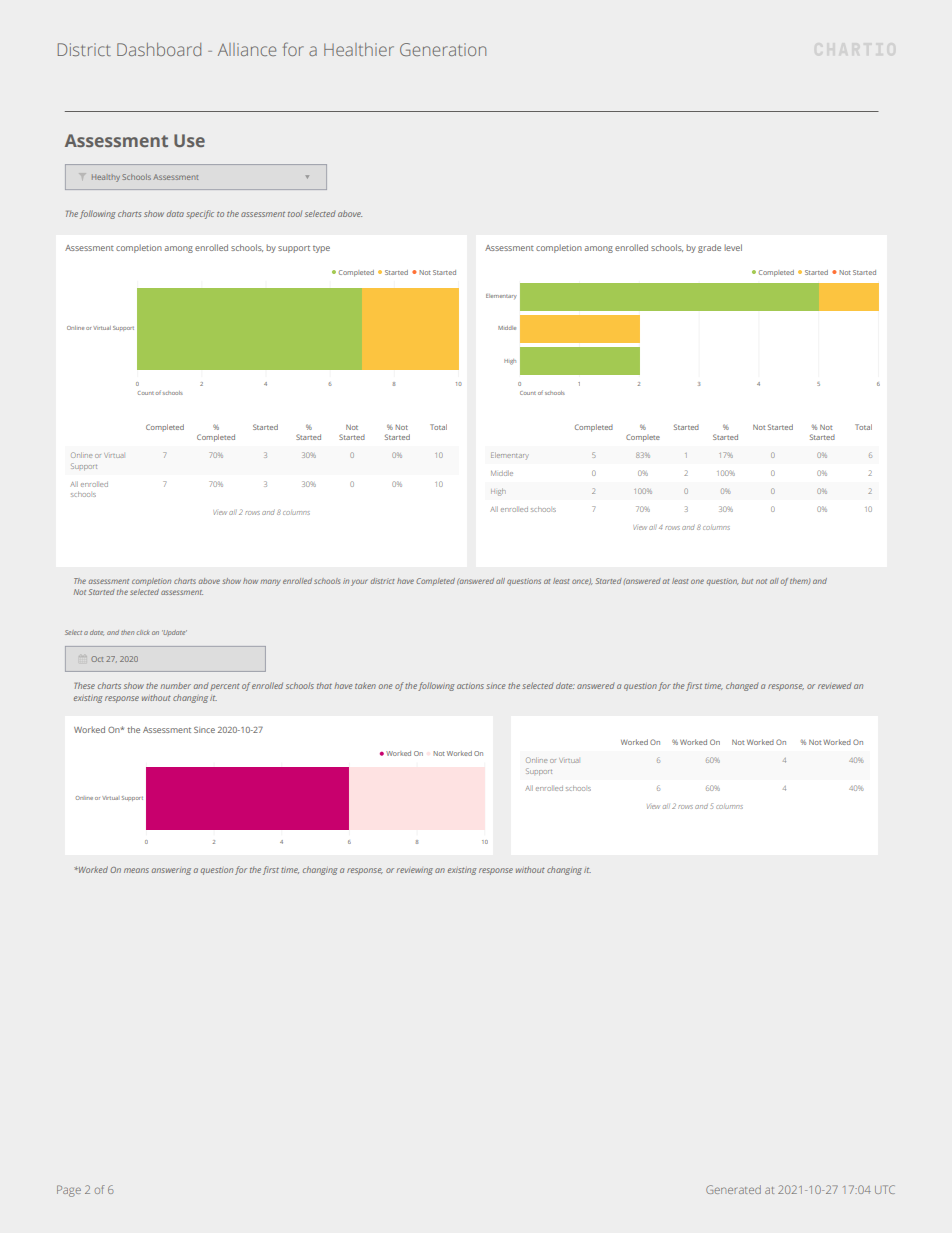 Image resolution: width=952 pixels, height=1233 pixels. What do you see at coordinates (747, 581) in the screenshot?
I see `but` at bounding box center [747, 581].
